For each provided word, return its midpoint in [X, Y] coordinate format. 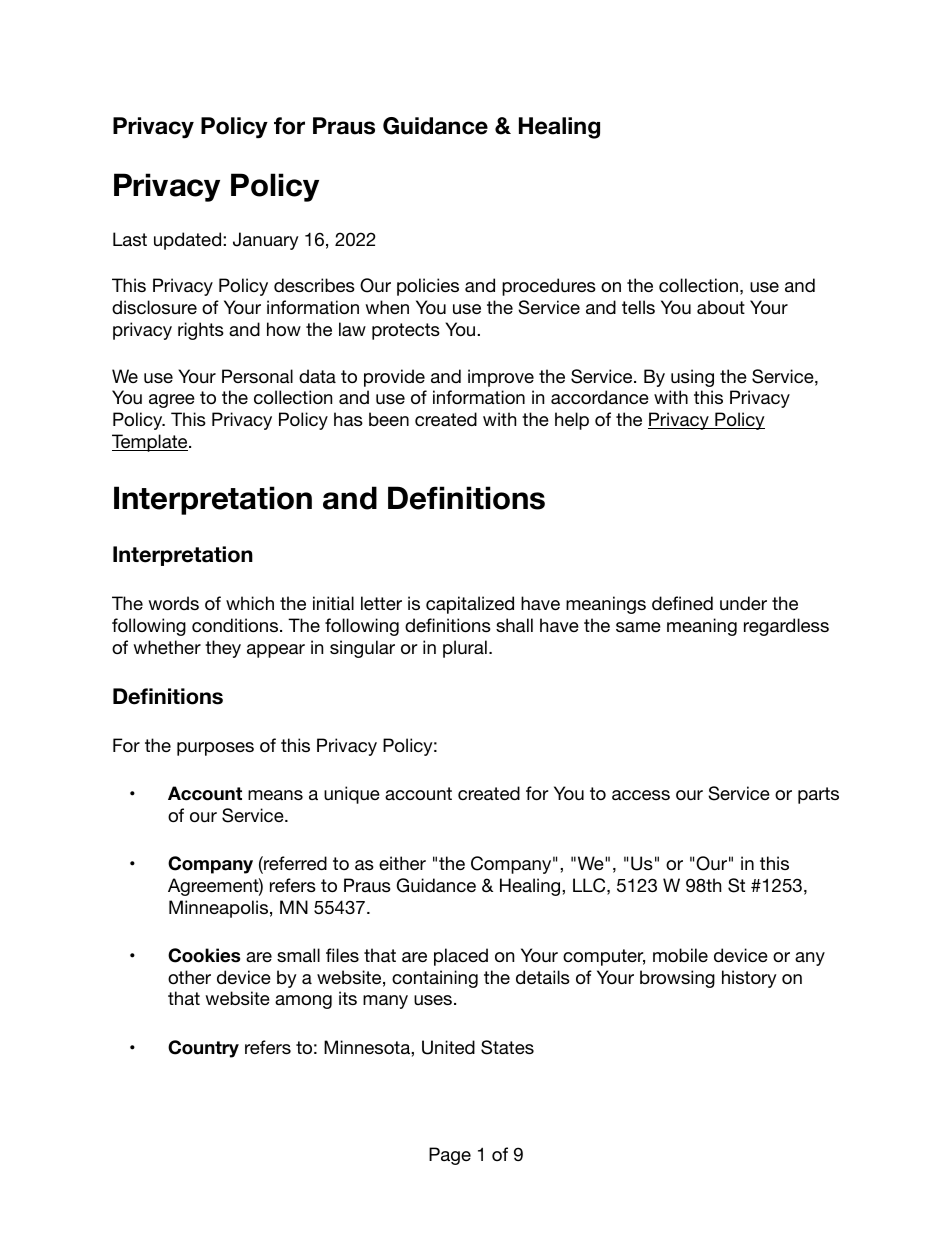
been [389, 419]
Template [151, 443]
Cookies [204, 955]
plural [465, 649]
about [721, 307]
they [223, 649]
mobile [680, 955]
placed [461, 957]
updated [189, 241]
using [692, 378]
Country [203, 1049]
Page [450, 1156]
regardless [786, 627]
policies [428, 287]
